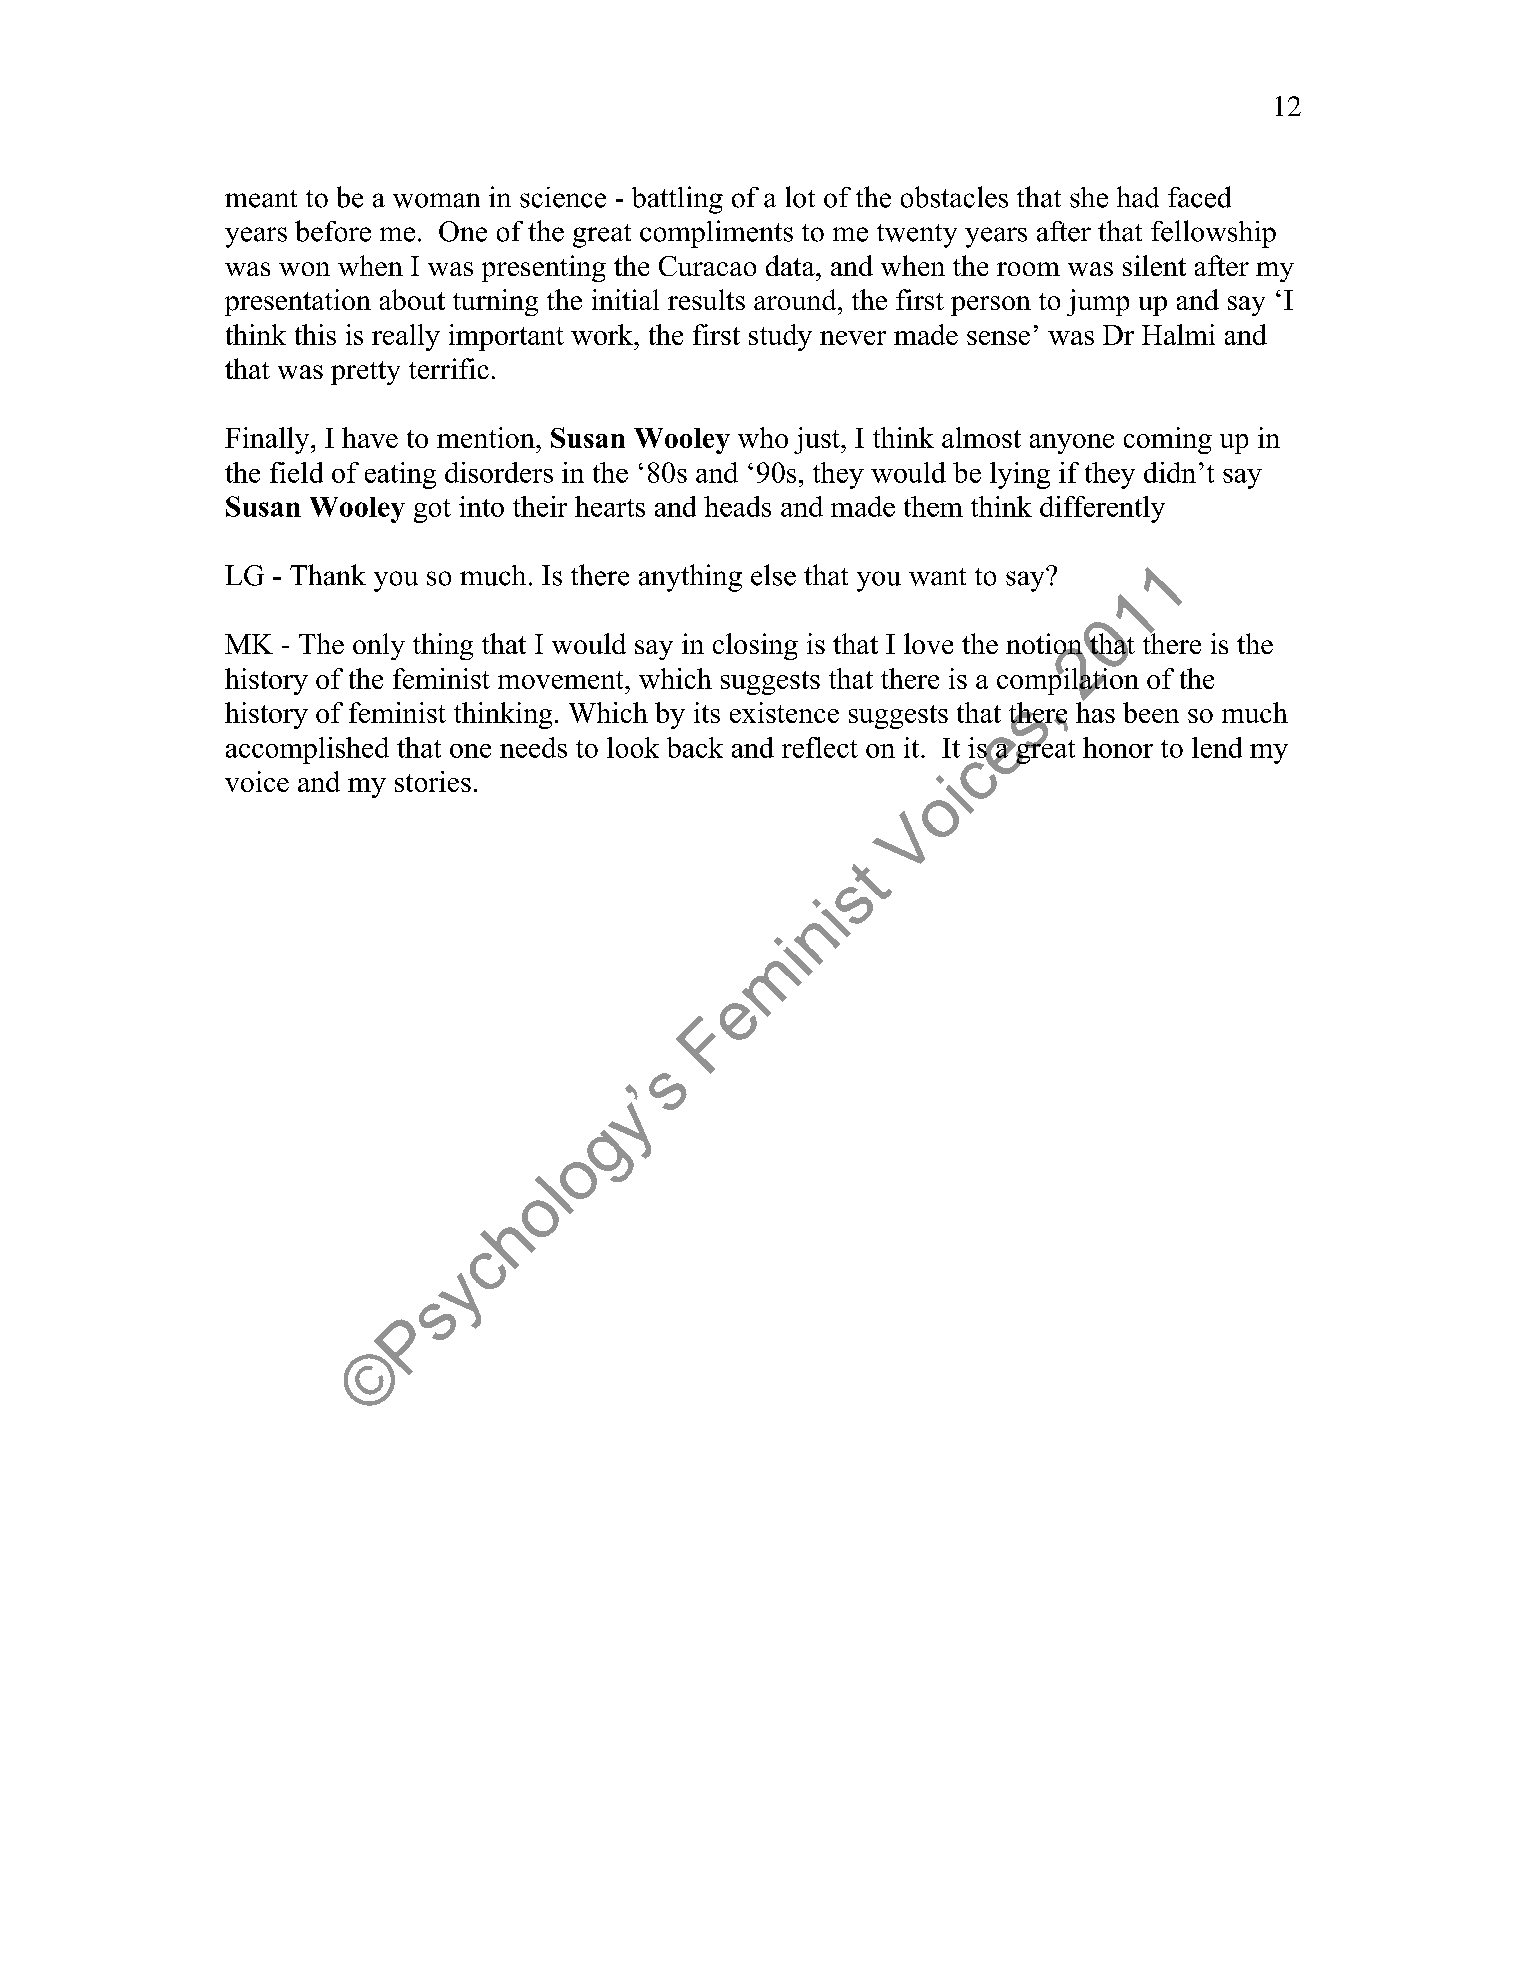  I want to click on had, so click(1138, 197).
